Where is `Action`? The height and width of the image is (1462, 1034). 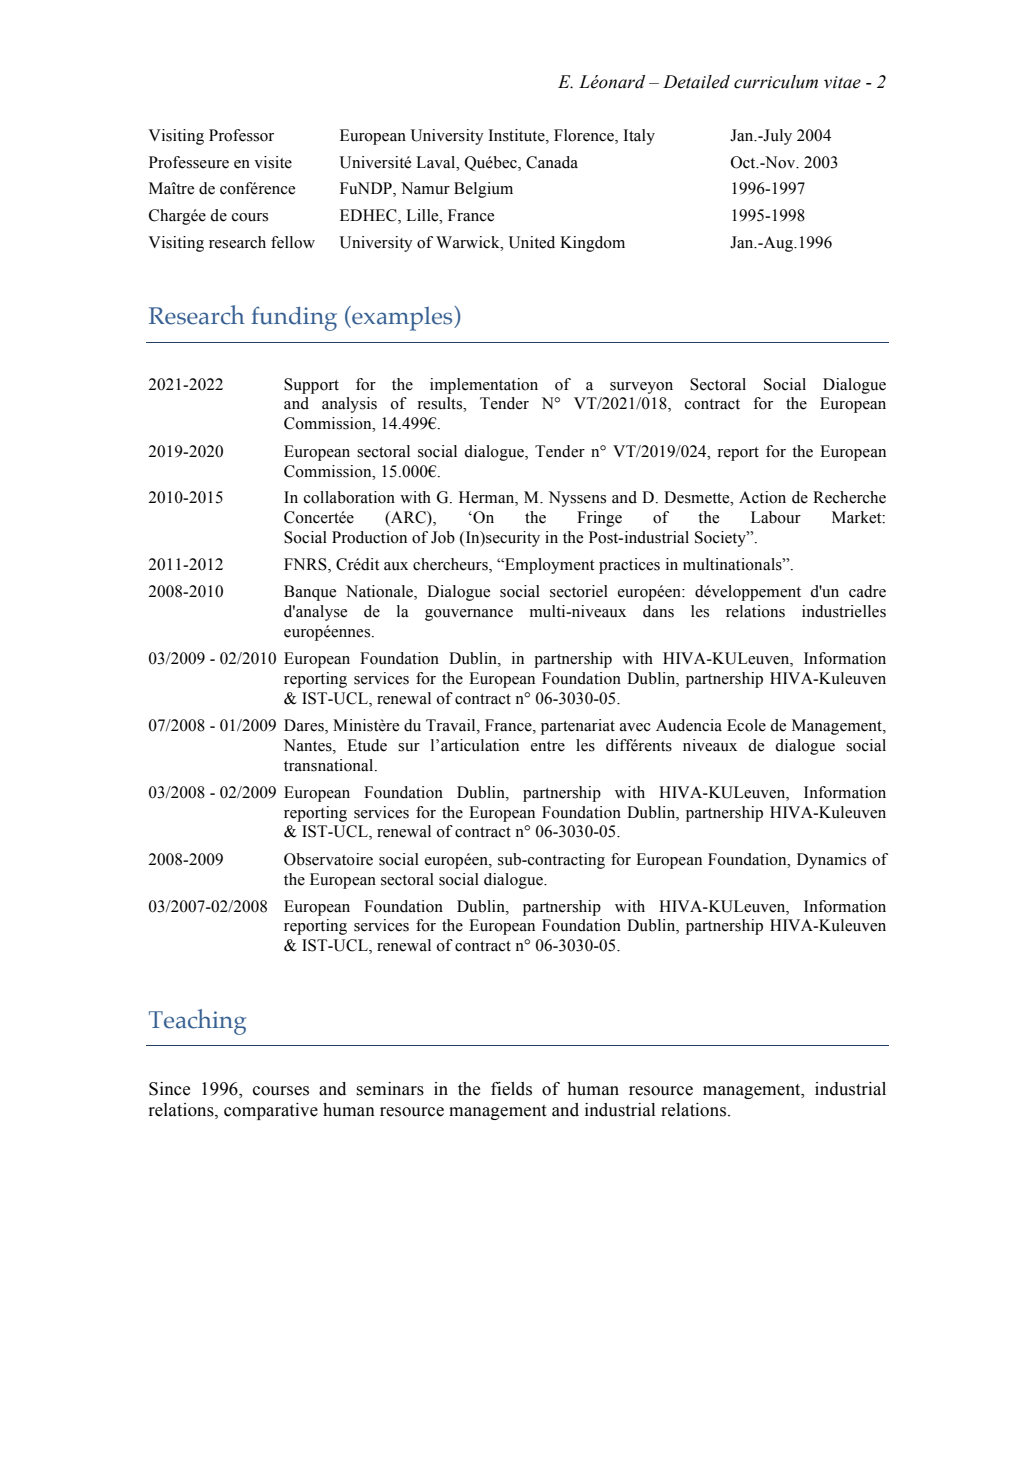 Action is located at coordinates (762, 497).
